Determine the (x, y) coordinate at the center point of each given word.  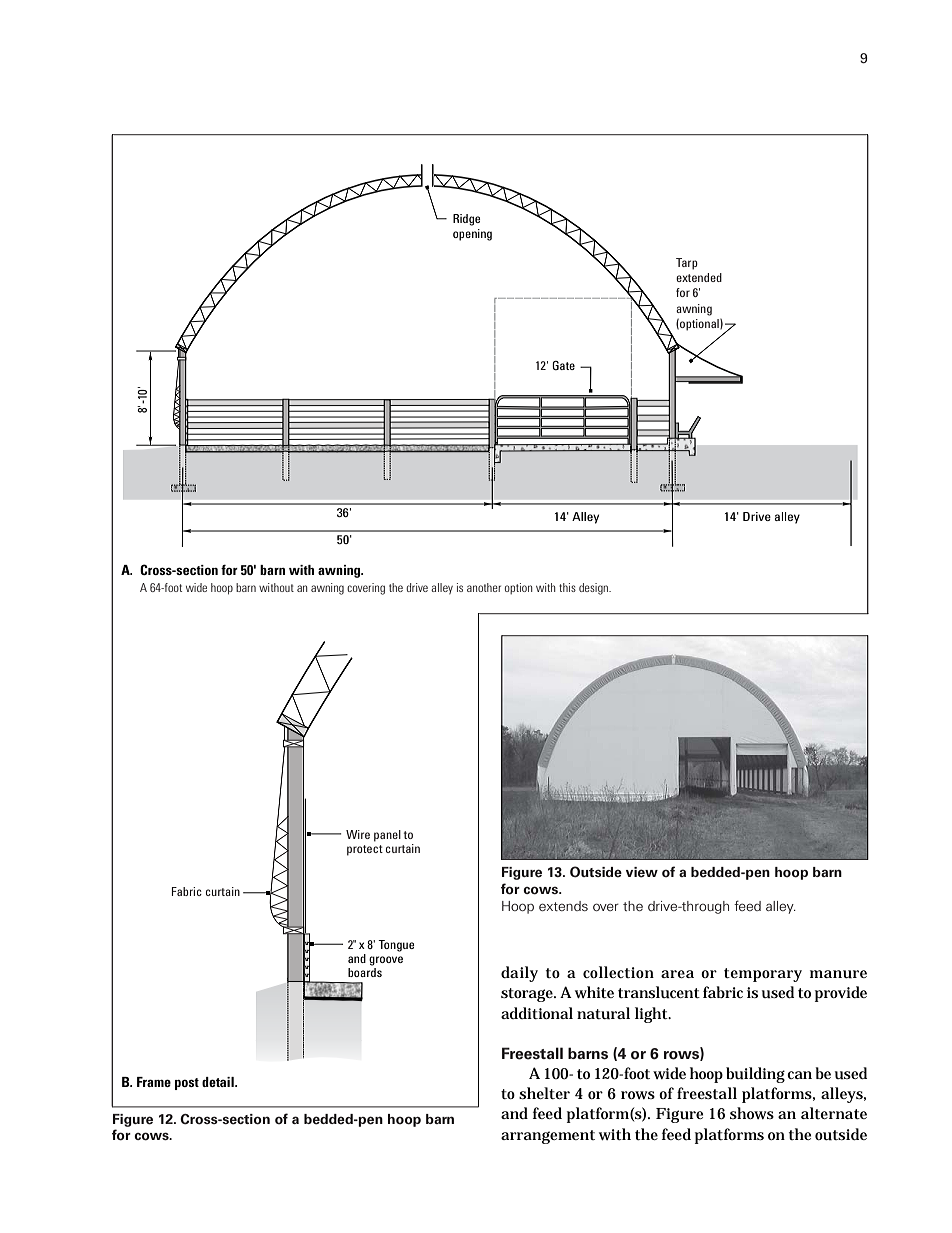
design (594, 589)
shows (752, 1113)
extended (699, 277)
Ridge (467, 220)
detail (219, 1082)
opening (472, 235)
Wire (358, 834)
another (484, 587)
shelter (544, 1093)
